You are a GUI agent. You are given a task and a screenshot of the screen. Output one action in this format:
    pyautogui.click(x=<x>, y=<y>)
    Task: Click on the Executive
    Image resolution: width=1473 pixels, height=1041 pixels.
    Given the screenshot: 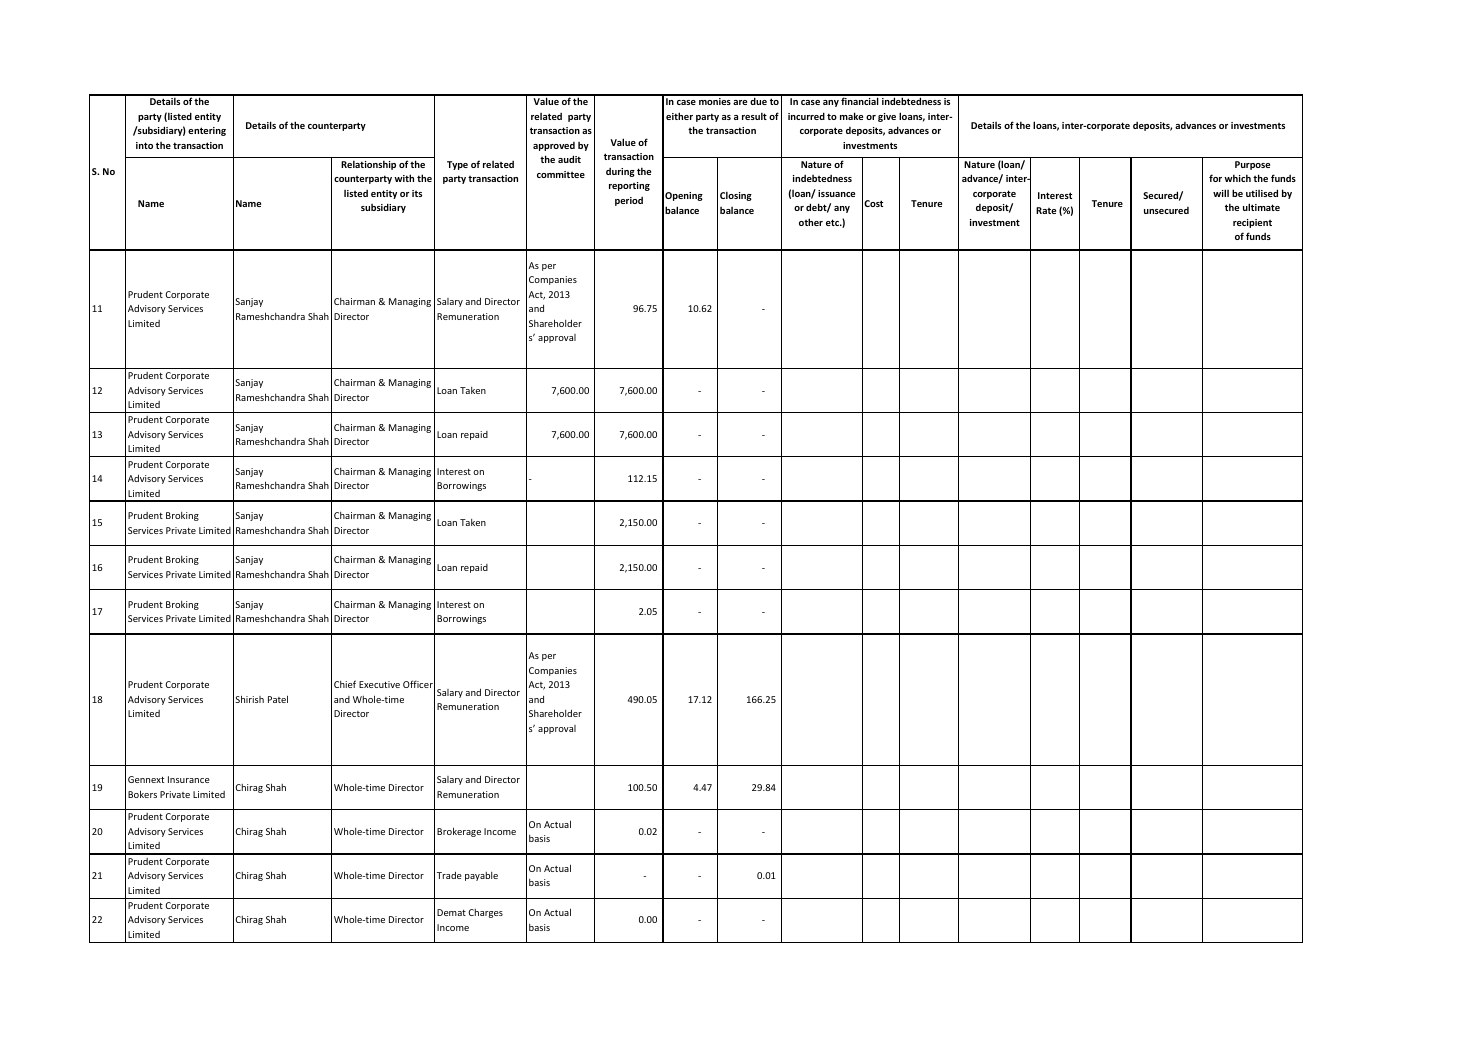 What is the action you would take?
    pyautogui.click(x=379, y=684)
